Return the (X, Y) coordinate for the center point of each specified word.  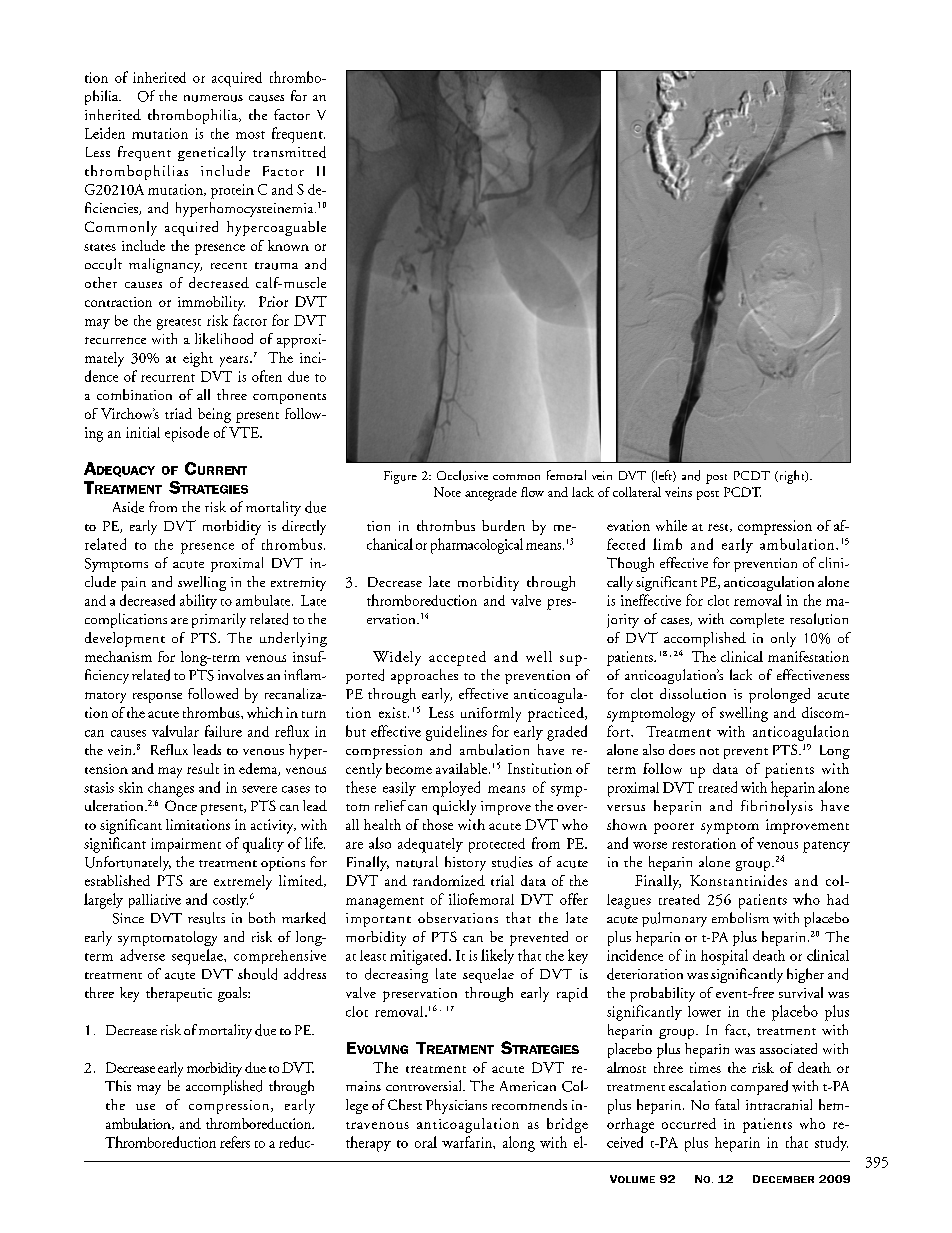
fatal (727, 1104)
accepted (457, 658)
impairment (186, 845)
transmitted (289, 152)
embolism (740, 917)
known (288, 245)
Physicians (456, 1106)
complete (757, 620)
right (792, 477)
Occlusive (462, 475)
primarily (219, 620)
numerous (213, 98)
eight (198, 359)
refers (235, 1142)
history (465, 863)
